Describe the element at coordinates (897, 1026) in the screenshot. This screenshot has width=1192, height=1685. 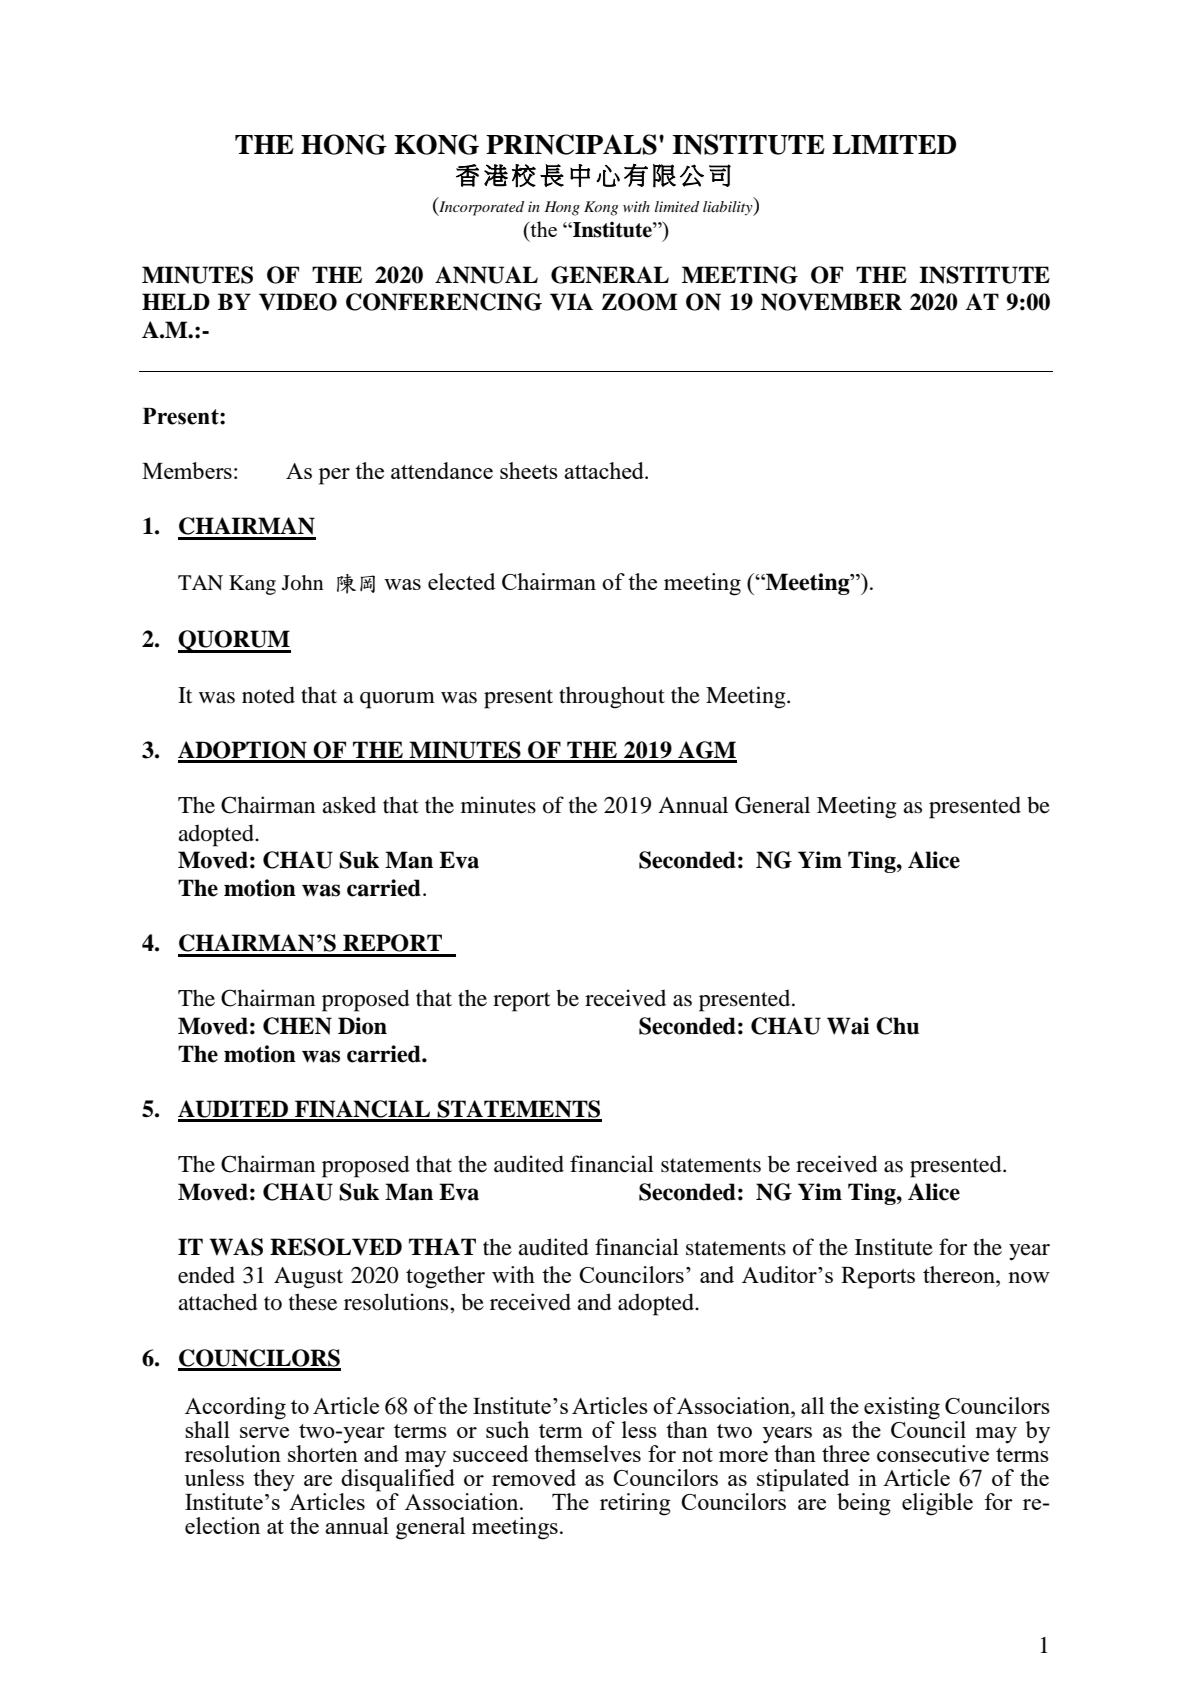
I see `Chu` at that location.
